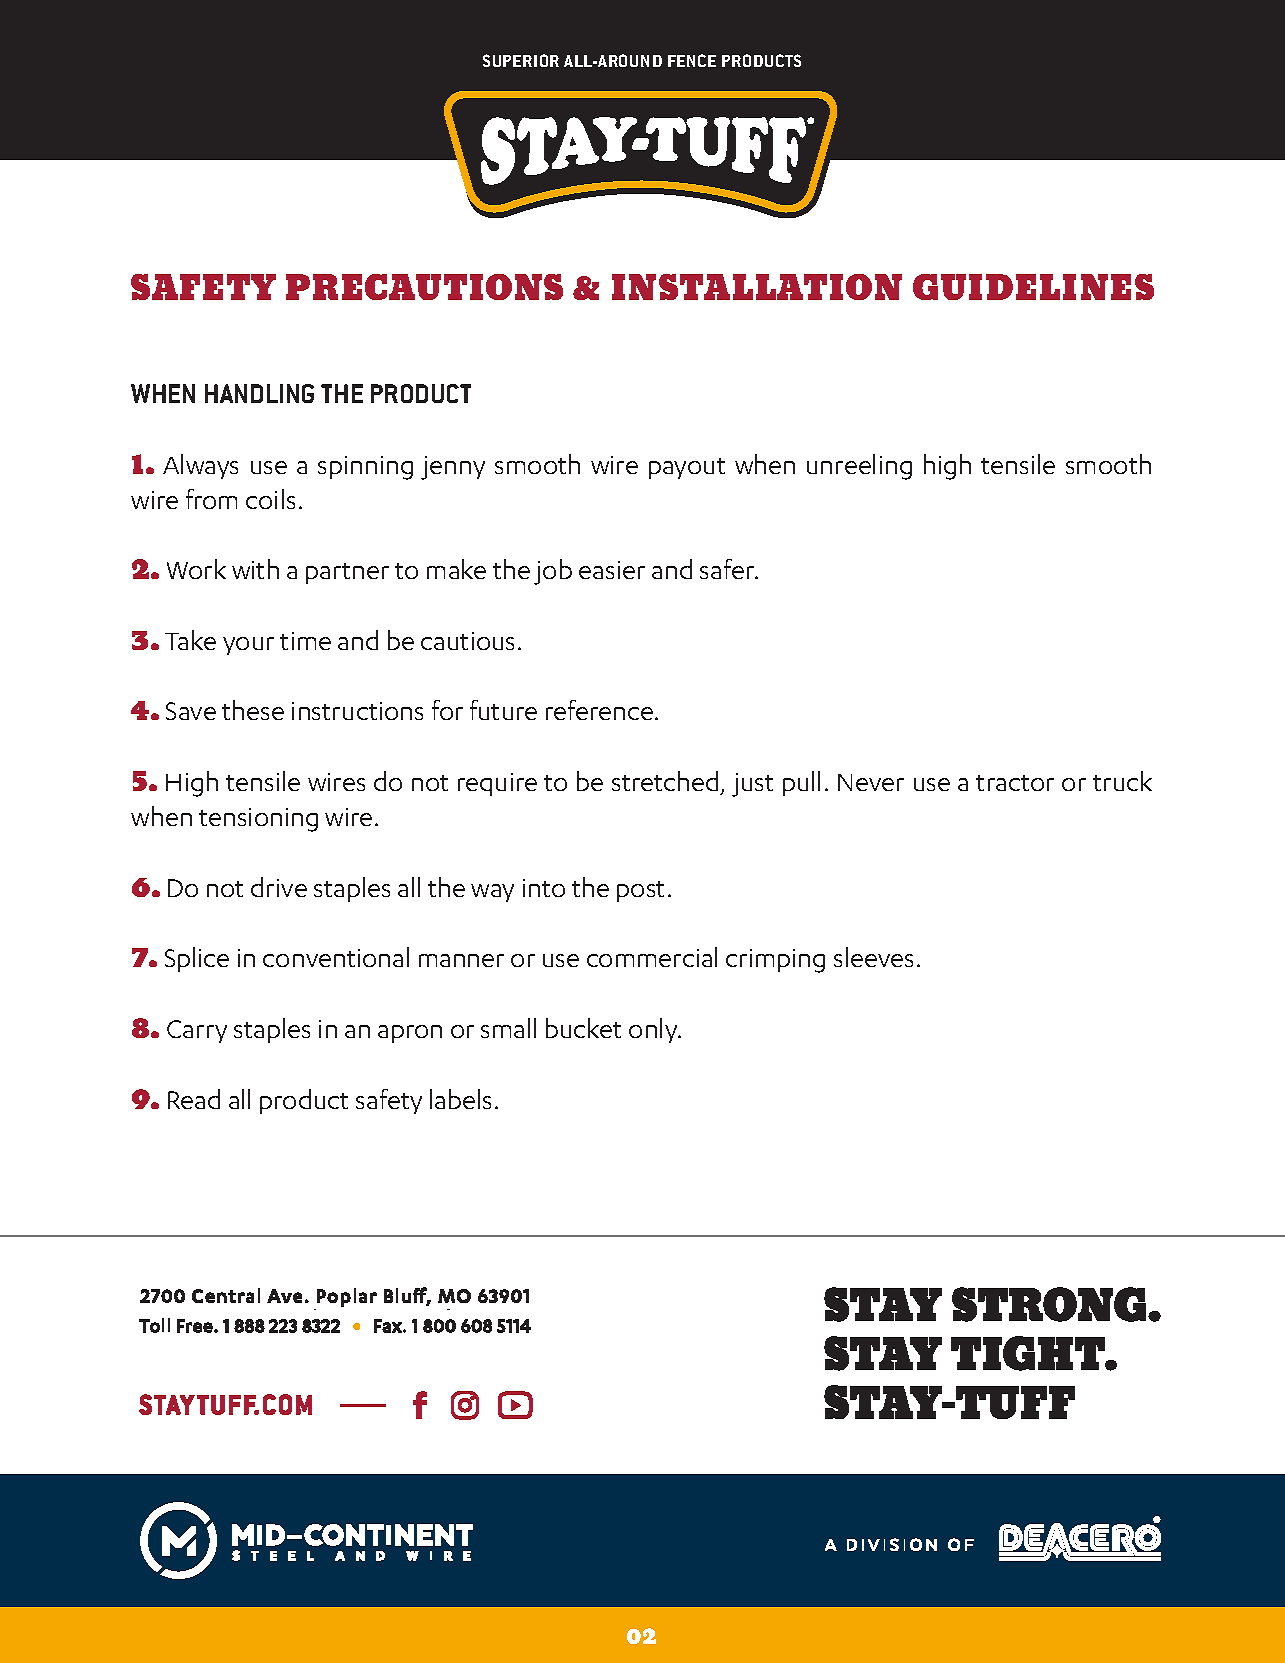 Image resolution: width=1285 pixels, height=1663 pixels. What do you see at coordinates (728, 569) in the screenshot?
I see `safer` at bounding box center [728, 569].
